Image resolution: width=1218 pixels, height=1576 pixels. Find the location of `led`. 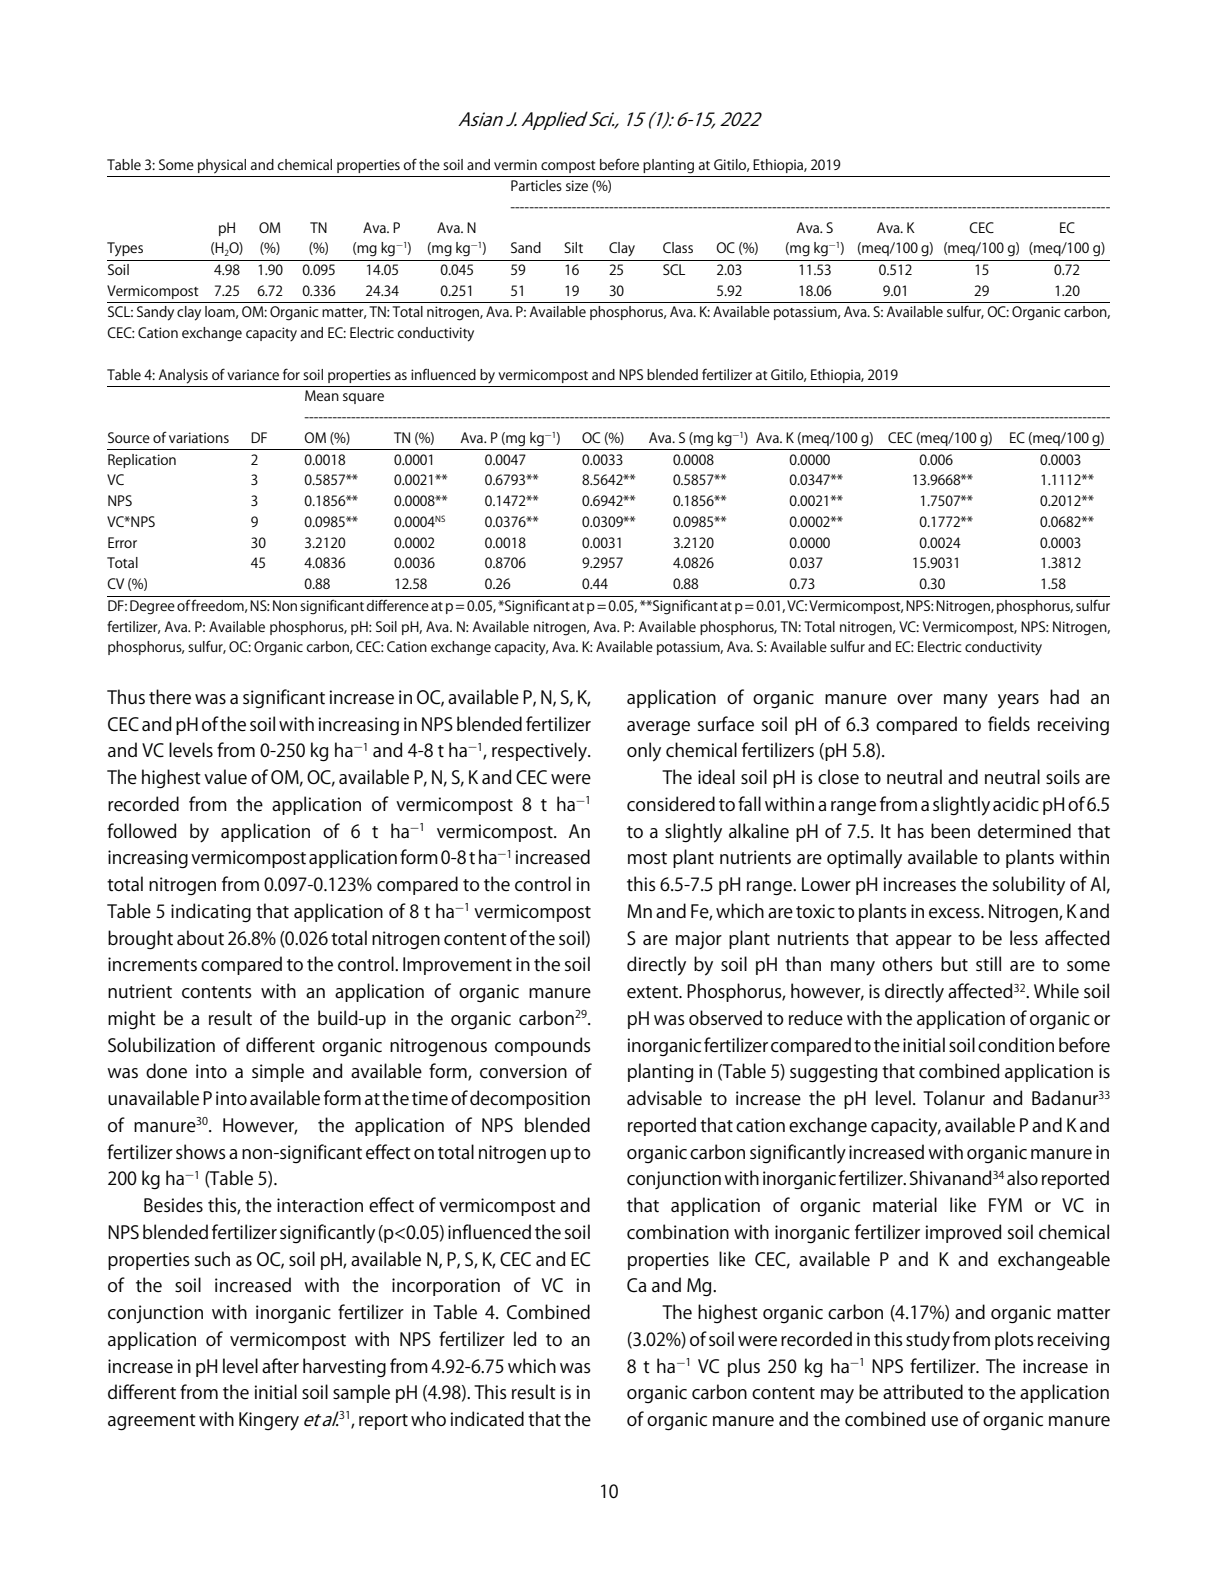

led is located at coordinates (525, 1339).
